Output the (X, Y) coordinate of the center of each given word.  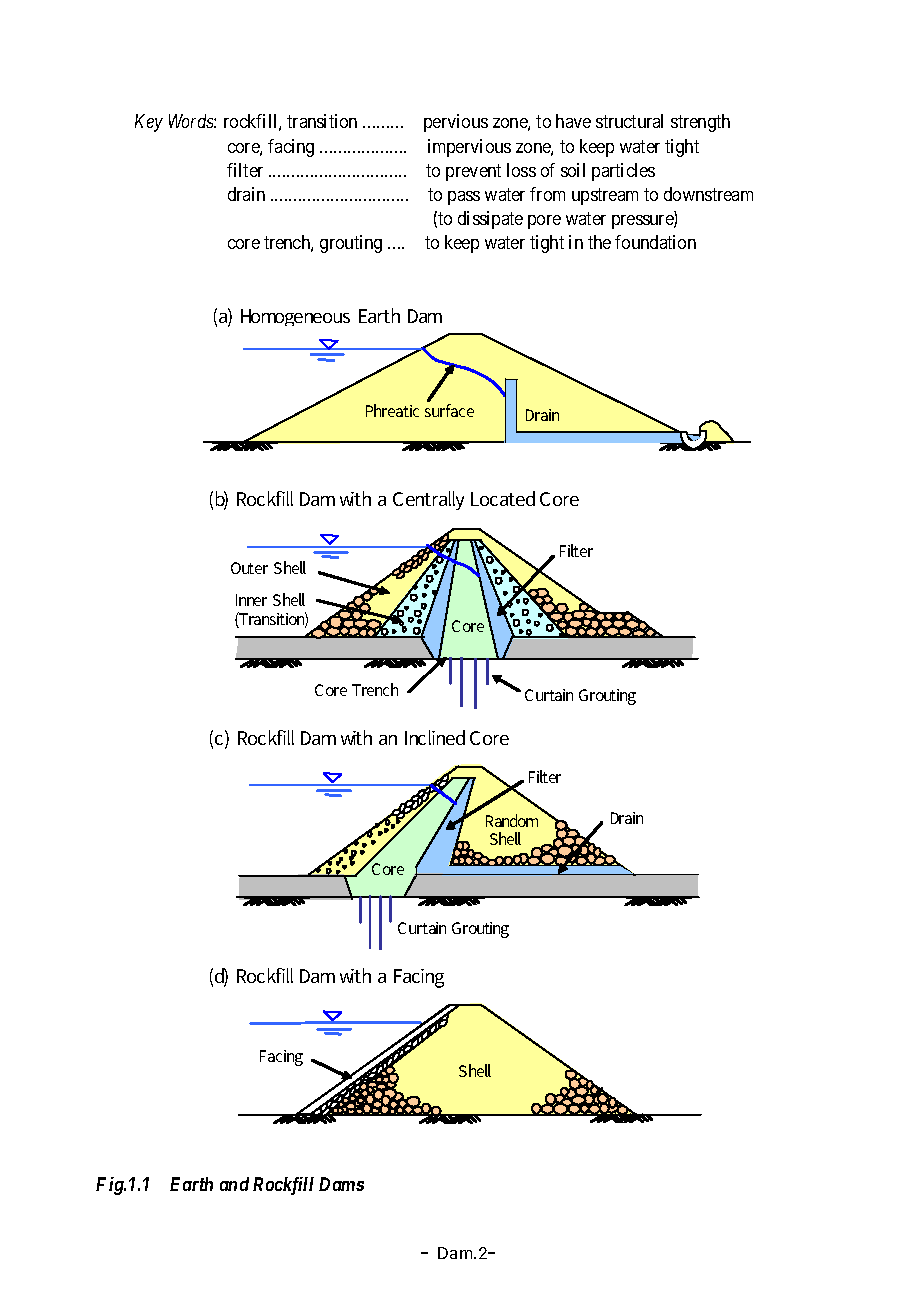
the (599, 242)
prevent (473, 172)
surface (449, 410)
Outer (249, 568)
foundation (655, 242)
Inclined (435, 737)
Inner (251, 600)
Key (149, 123)
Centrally (428, 500)
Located (503, 498)
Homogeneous (295, 317)
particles (623, 172)
